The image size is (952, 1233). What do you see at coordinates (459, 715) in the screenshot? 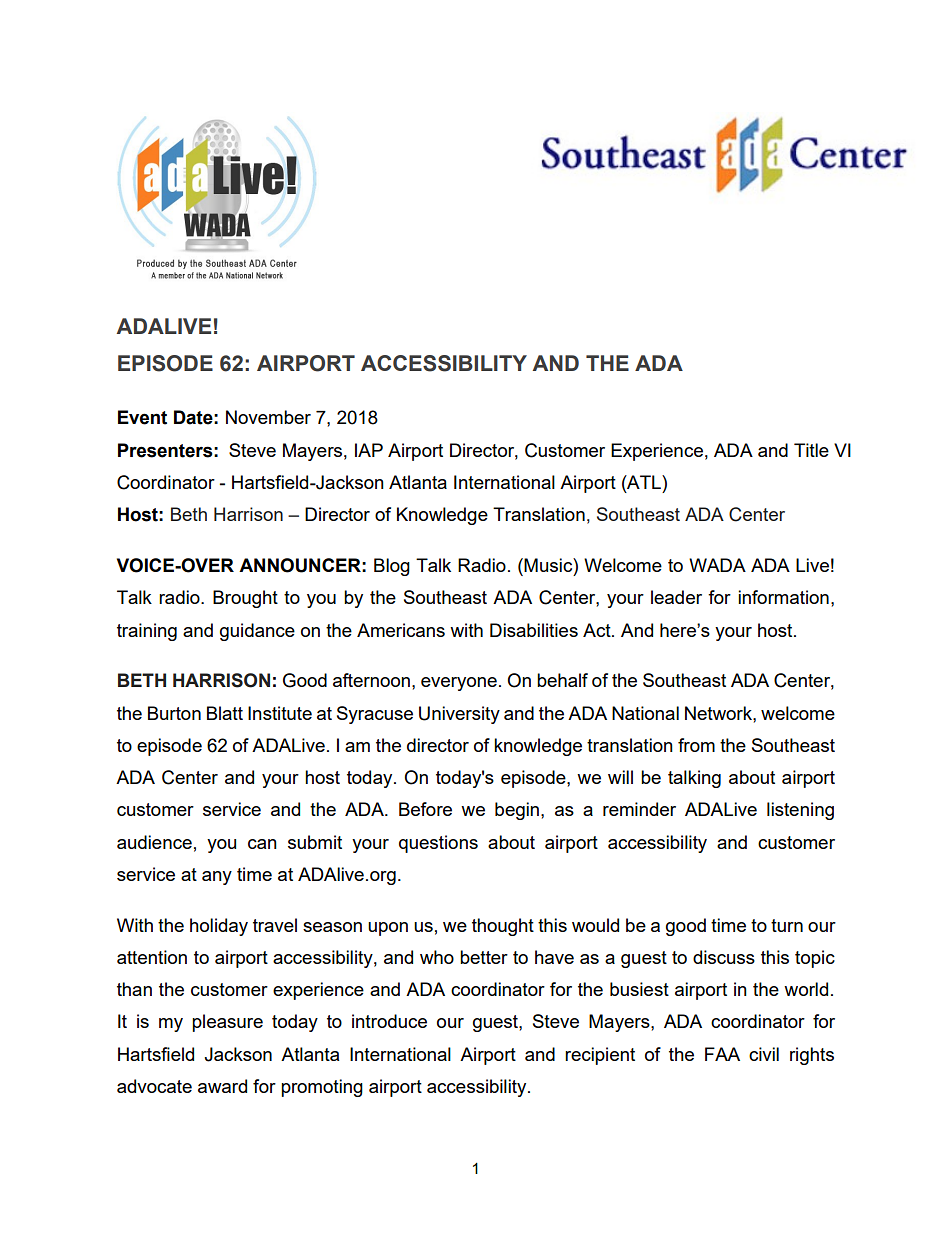
I see `University` at bounding box center [459, 715].
